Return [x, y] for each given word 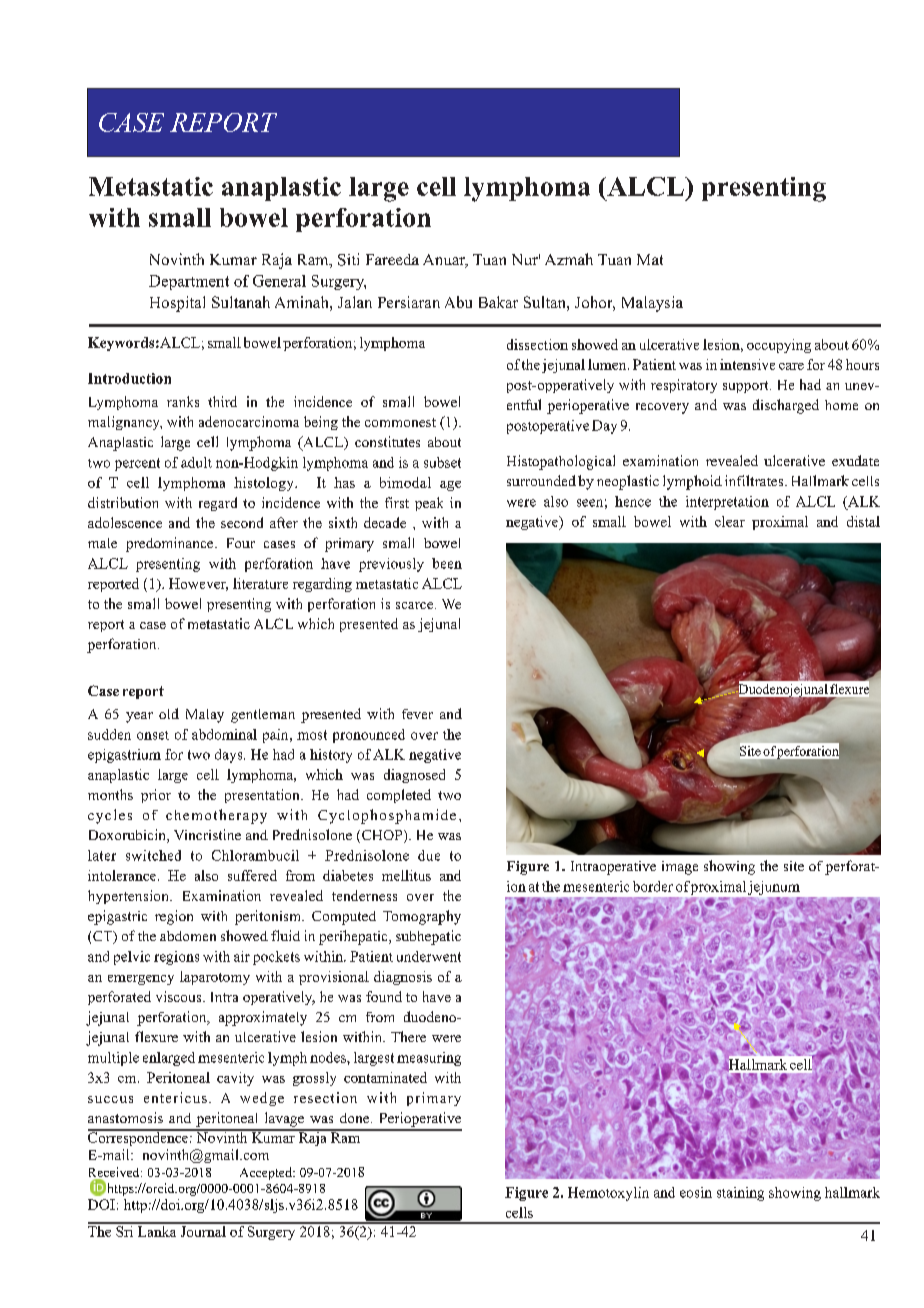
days [230, 756]
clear [730, 521]
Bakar [498, 302]
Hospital [177, 304]
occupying [779, 346]
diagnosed [414, 776]
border [653, 886]
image [680, 868]
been [447, 563]
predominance [171, 544]
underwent [429, 956]
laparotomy [215, 978]
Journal [203, 1230]
